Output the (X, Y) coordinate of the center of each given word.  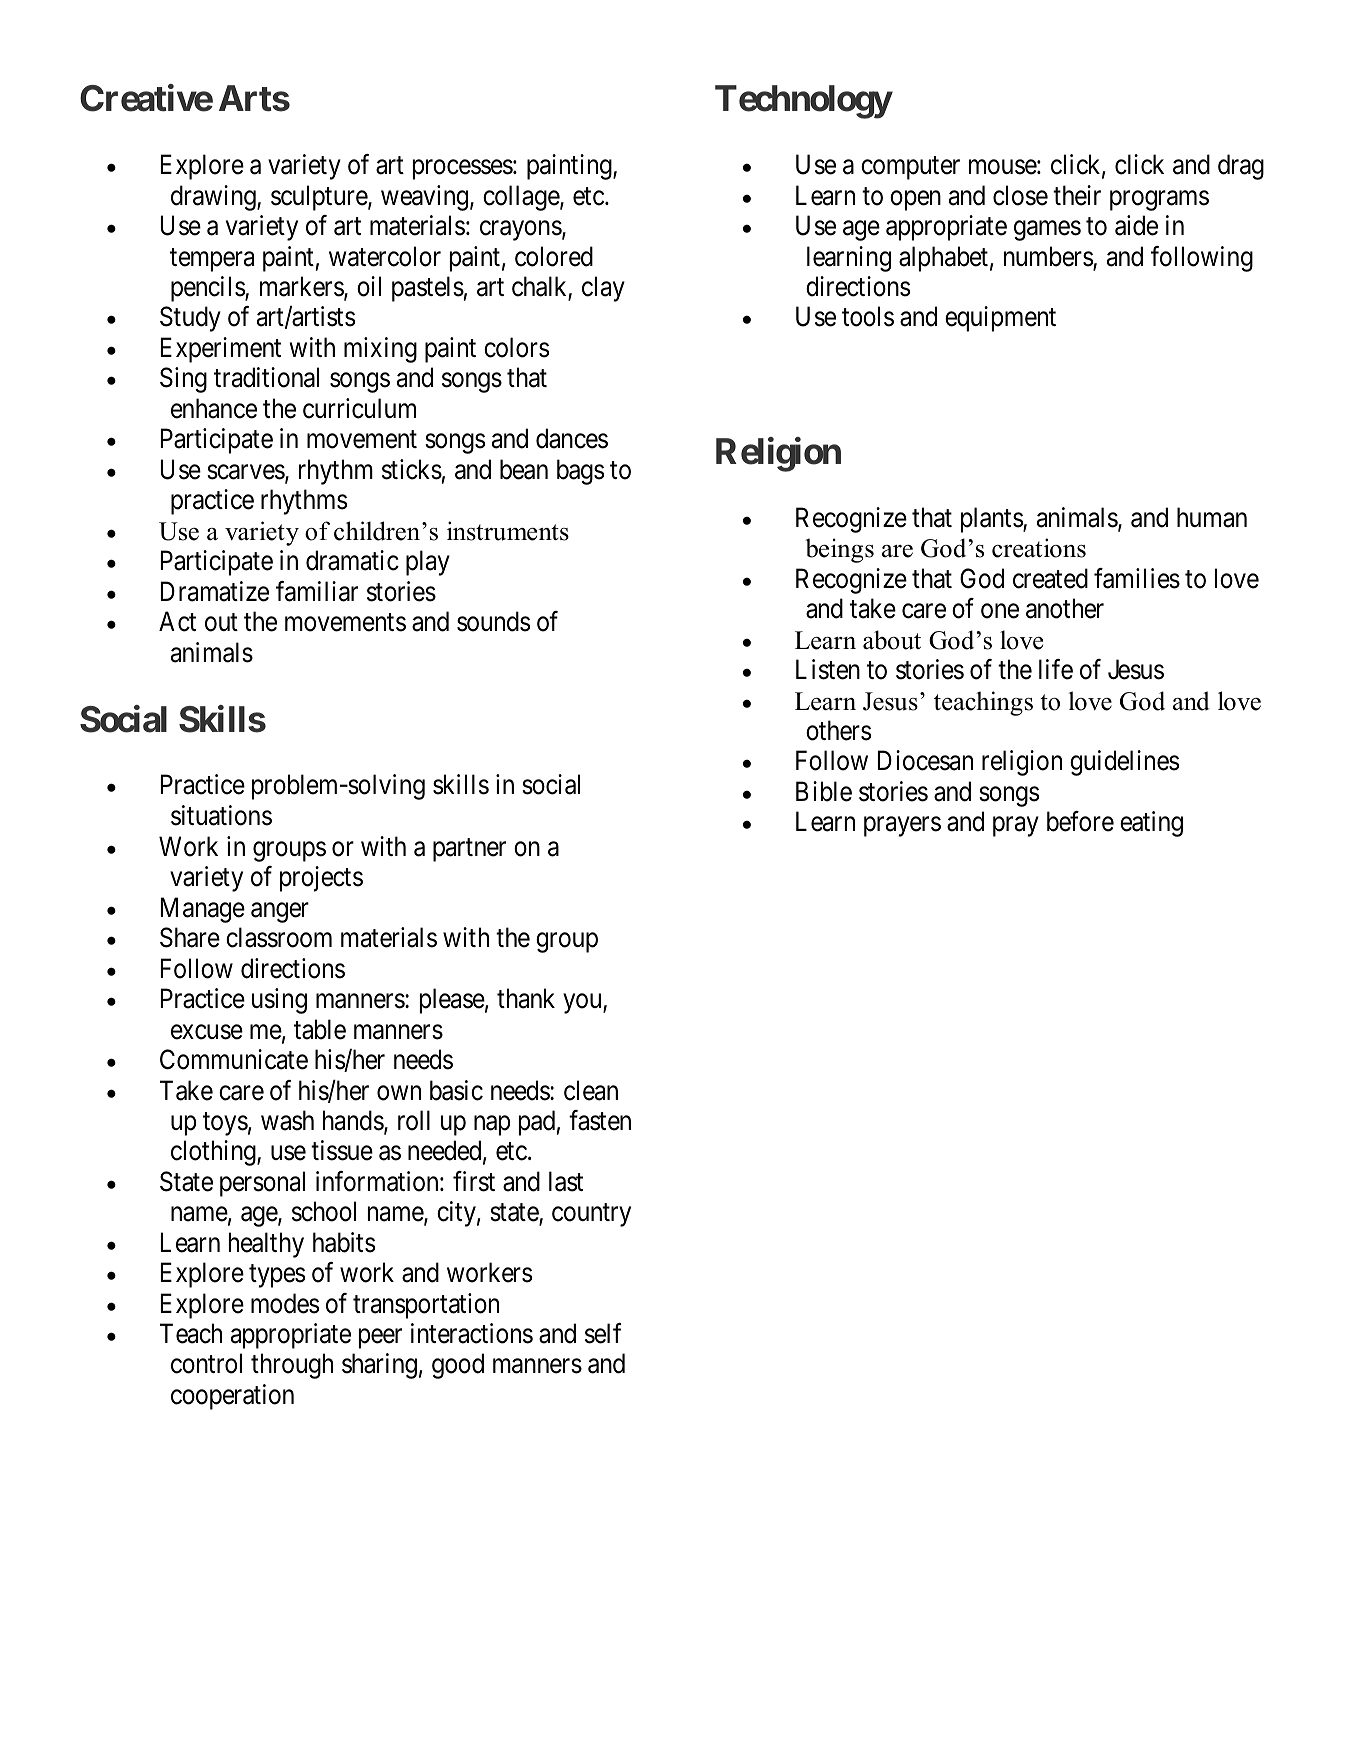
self (603, 1333)
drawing (214, 198)
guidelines (1124, 763)
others (838, 730)
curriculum (359, 408)
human (1212, 517)
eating (1151, 824)
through (292, 1366)
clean (591, 1090)
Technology (803, 102)
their (1077, 195)
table (320, 1029)
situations (221, 815)
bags (580, 472)
